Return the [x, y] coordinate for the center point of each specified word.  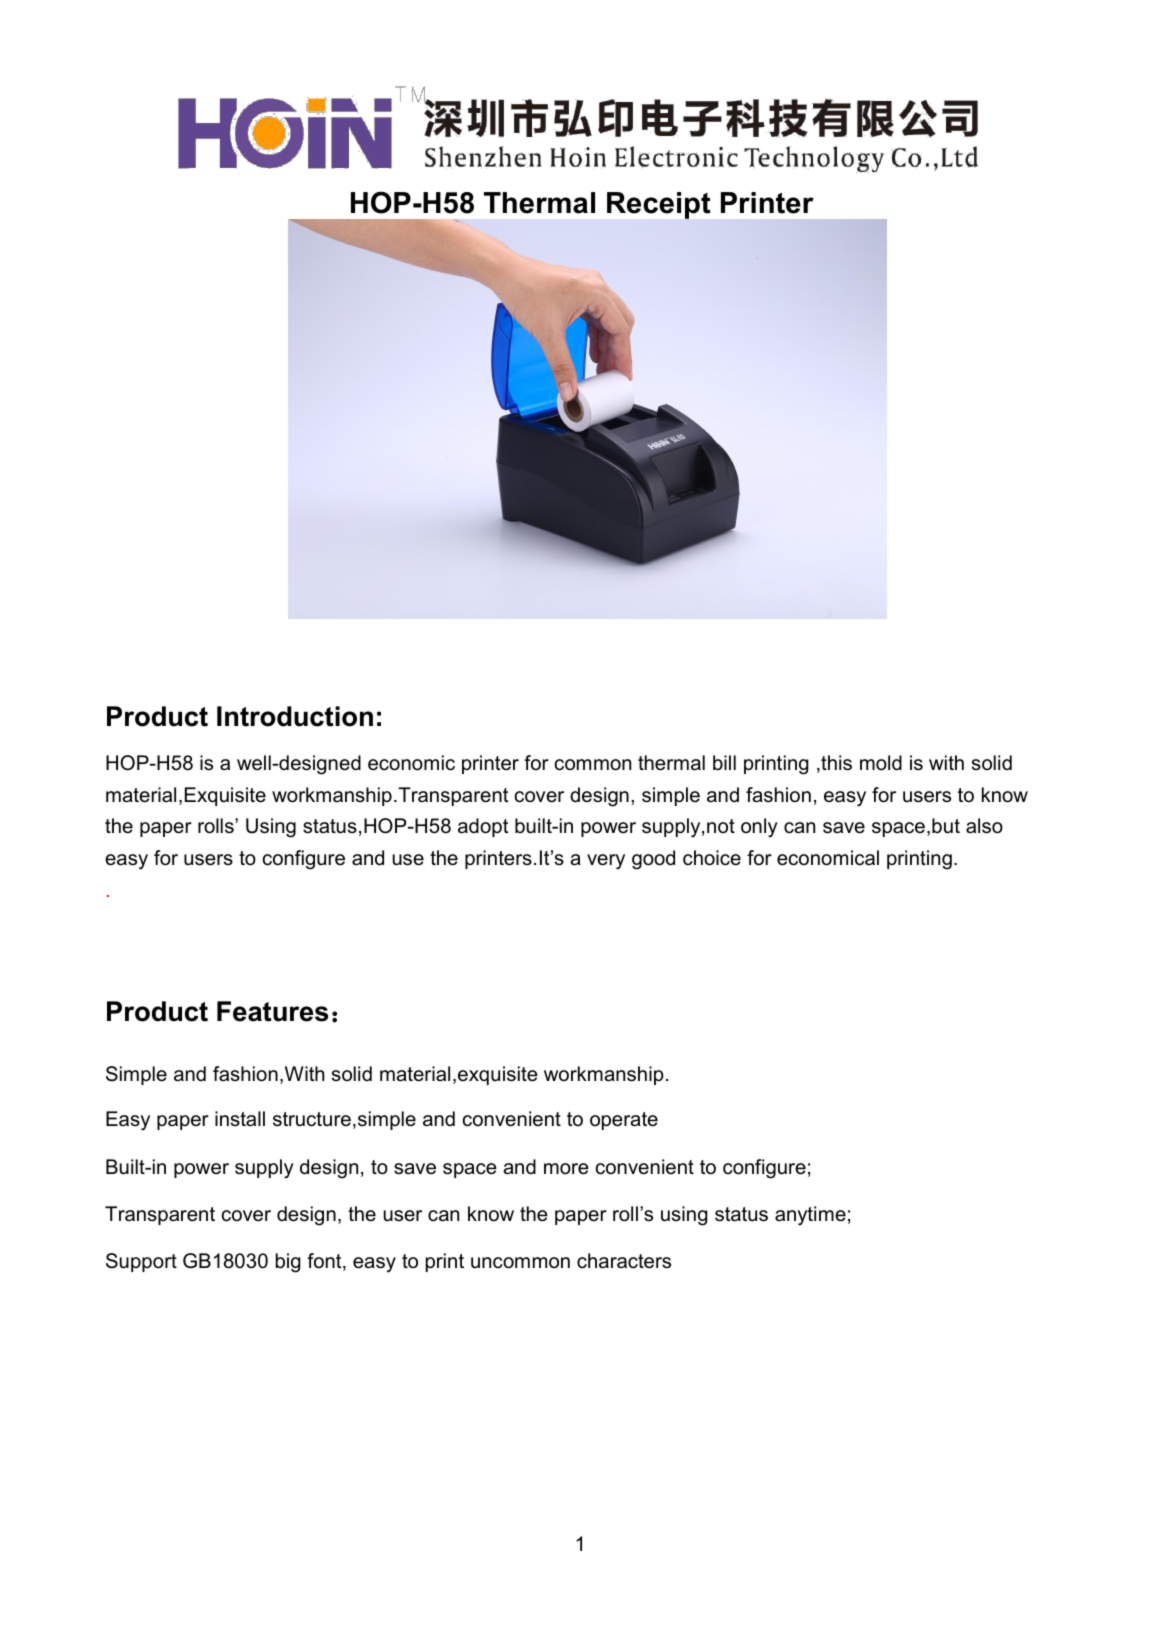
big [288, 1263]
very [606, 862]
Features [272, 1011]
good [653, 860]
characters [624, 1261]
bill [724, 762]
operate [624, 1121]
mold [881, 763]
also [984, 826]
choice [712, 858]
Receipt [659, 205]
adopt [483, 827]
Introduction [295, 716]
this [835, 763]
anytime [810, 1216]
